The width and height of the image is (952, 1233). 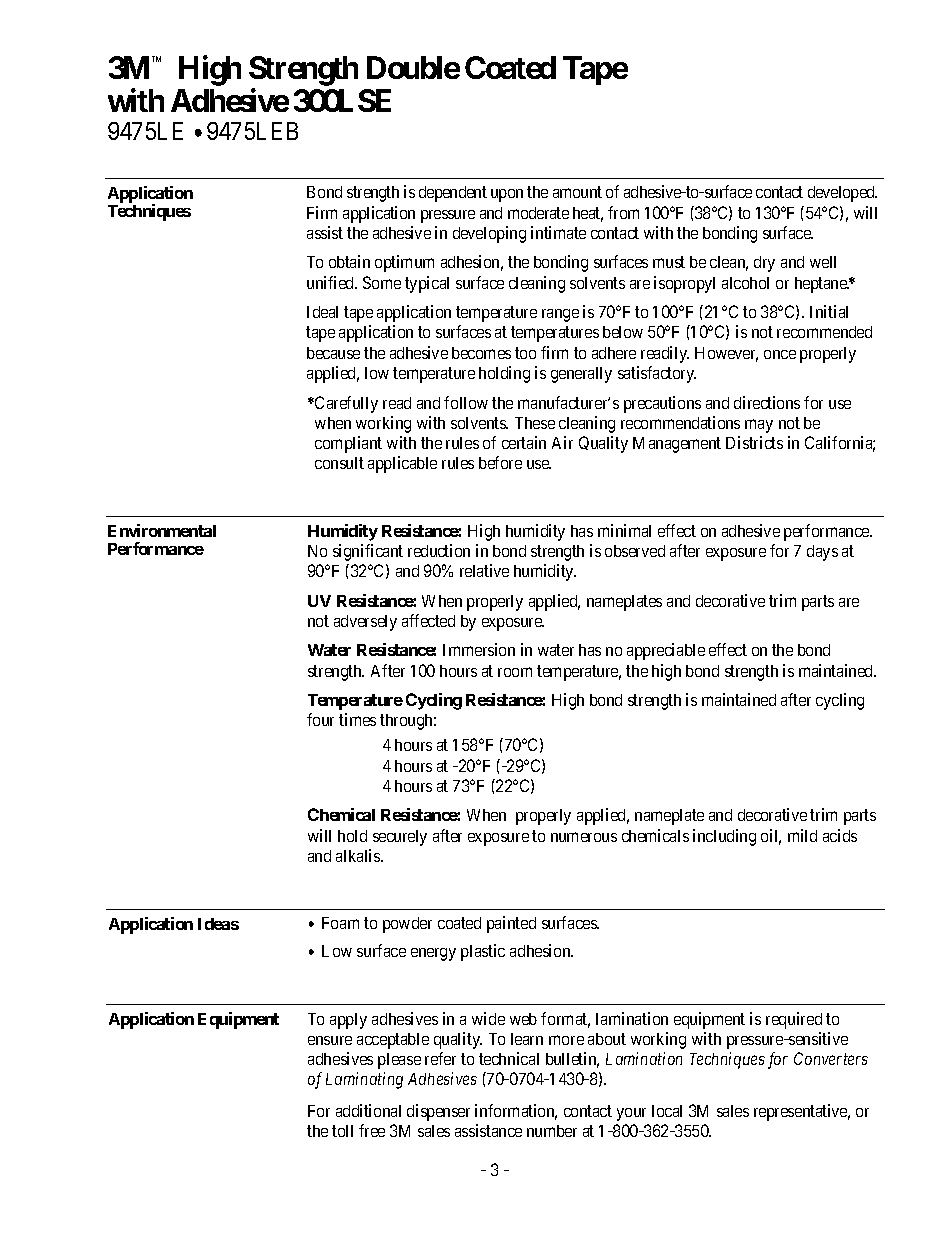 What do you see at coordinates (666, 651) in the image?
I see `appreciable` at bounding box center [666, 651].
